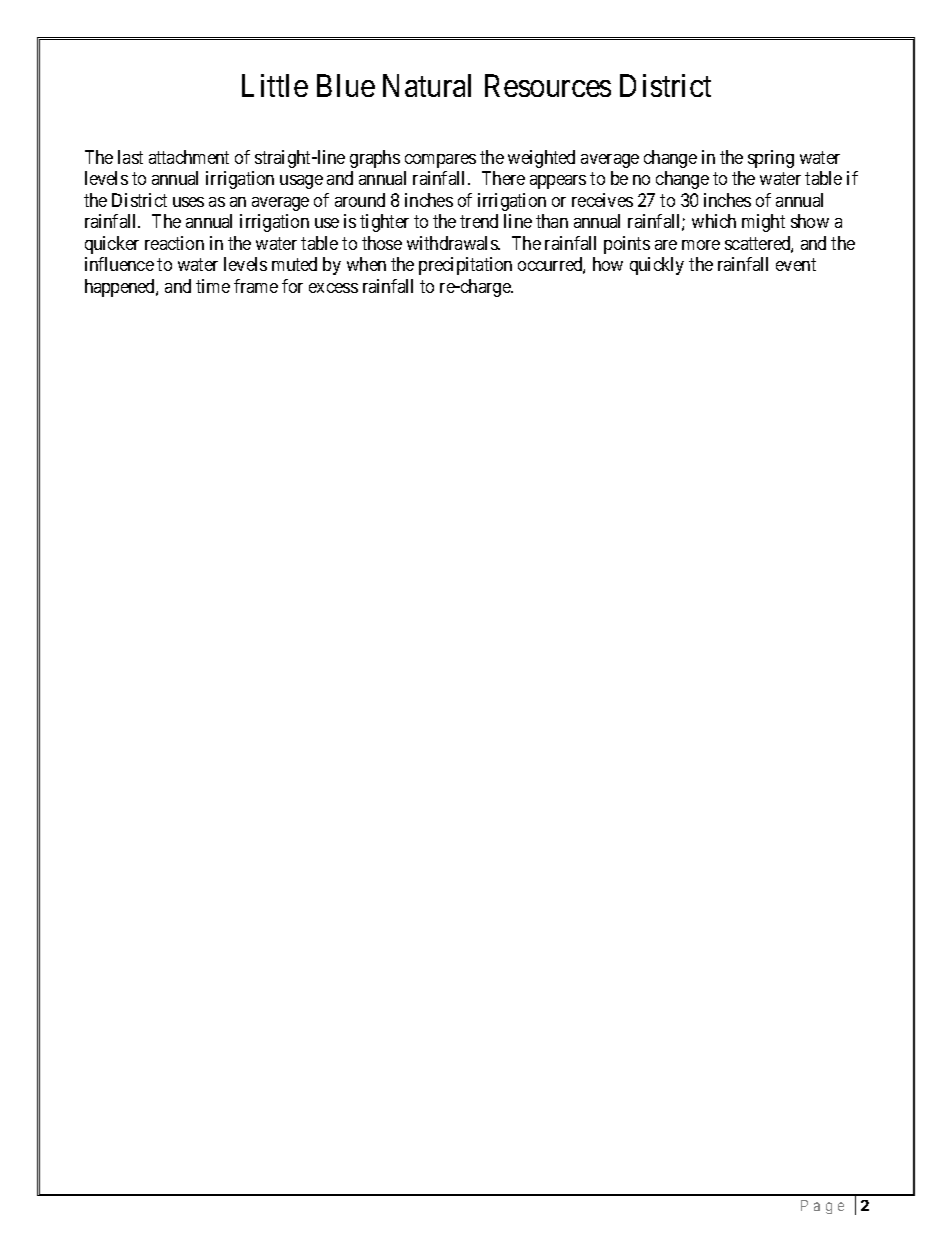 The image size is (952, 1233). Describe the element at coordinates (465, 266) in the page. I see `precipitation` at that location.
